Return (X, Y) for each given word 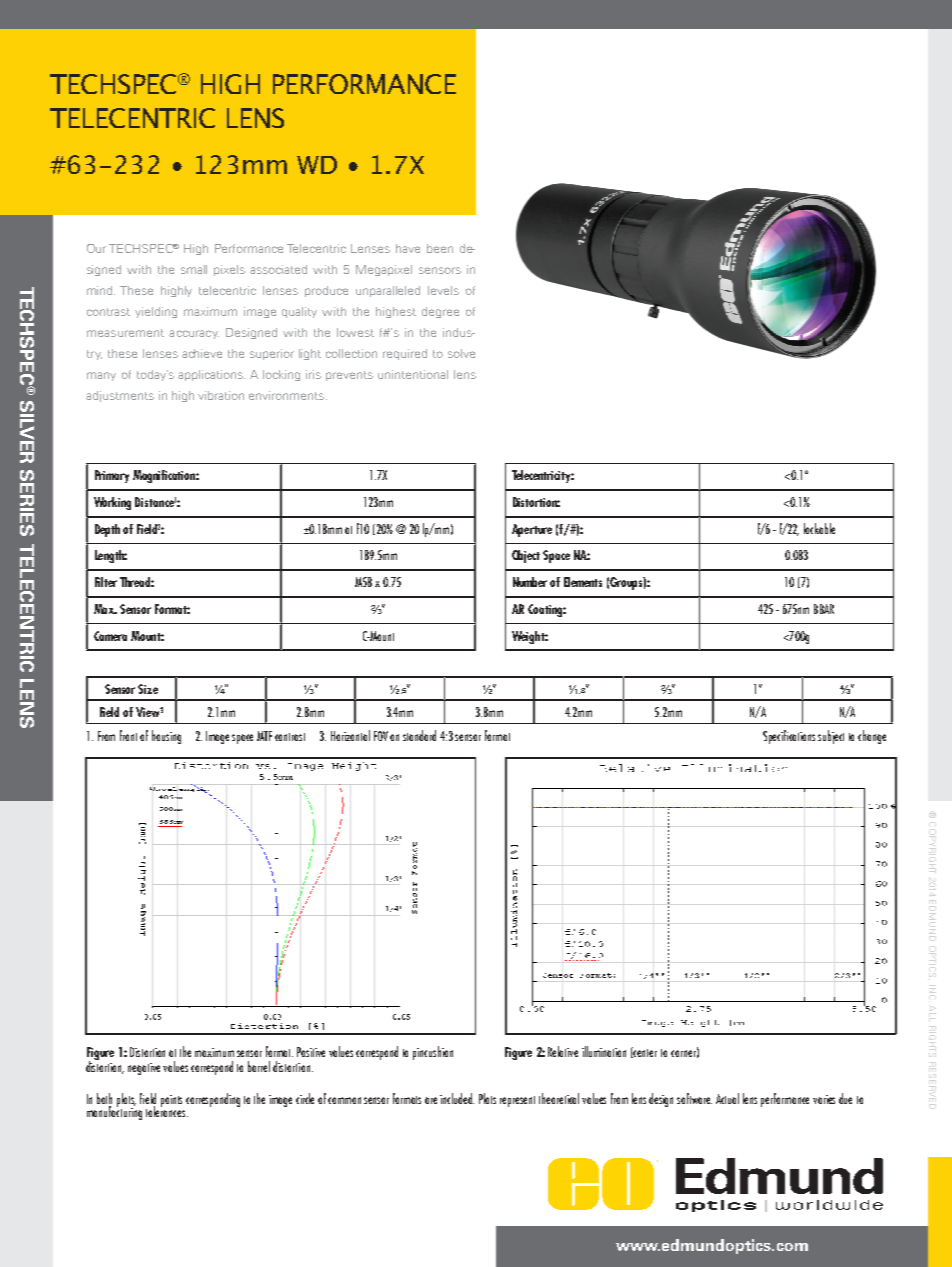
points (171, 1101)
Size (148, 689)
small (194, 269)
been (440, 248)
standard (419, 735)
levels (443, 290)
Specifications (789, 737)
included (457, 1098)
